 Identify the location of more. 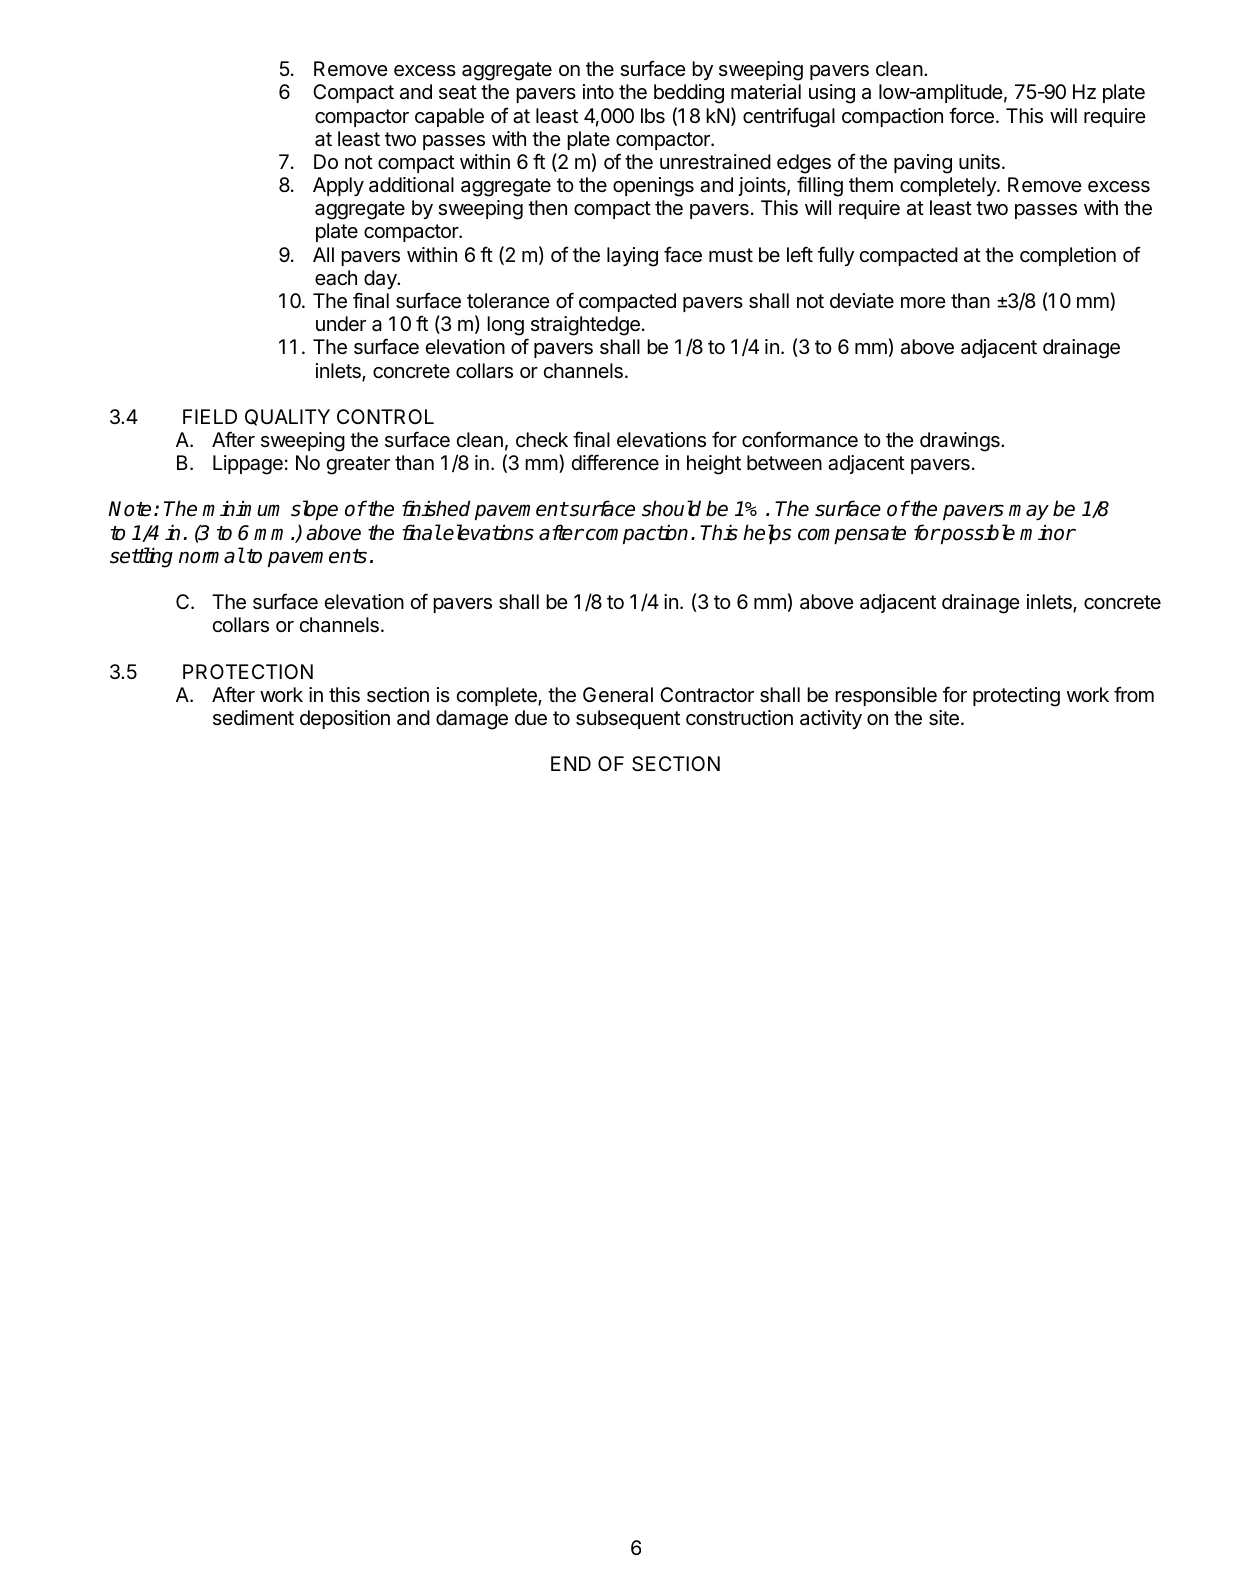
(923, 302).
